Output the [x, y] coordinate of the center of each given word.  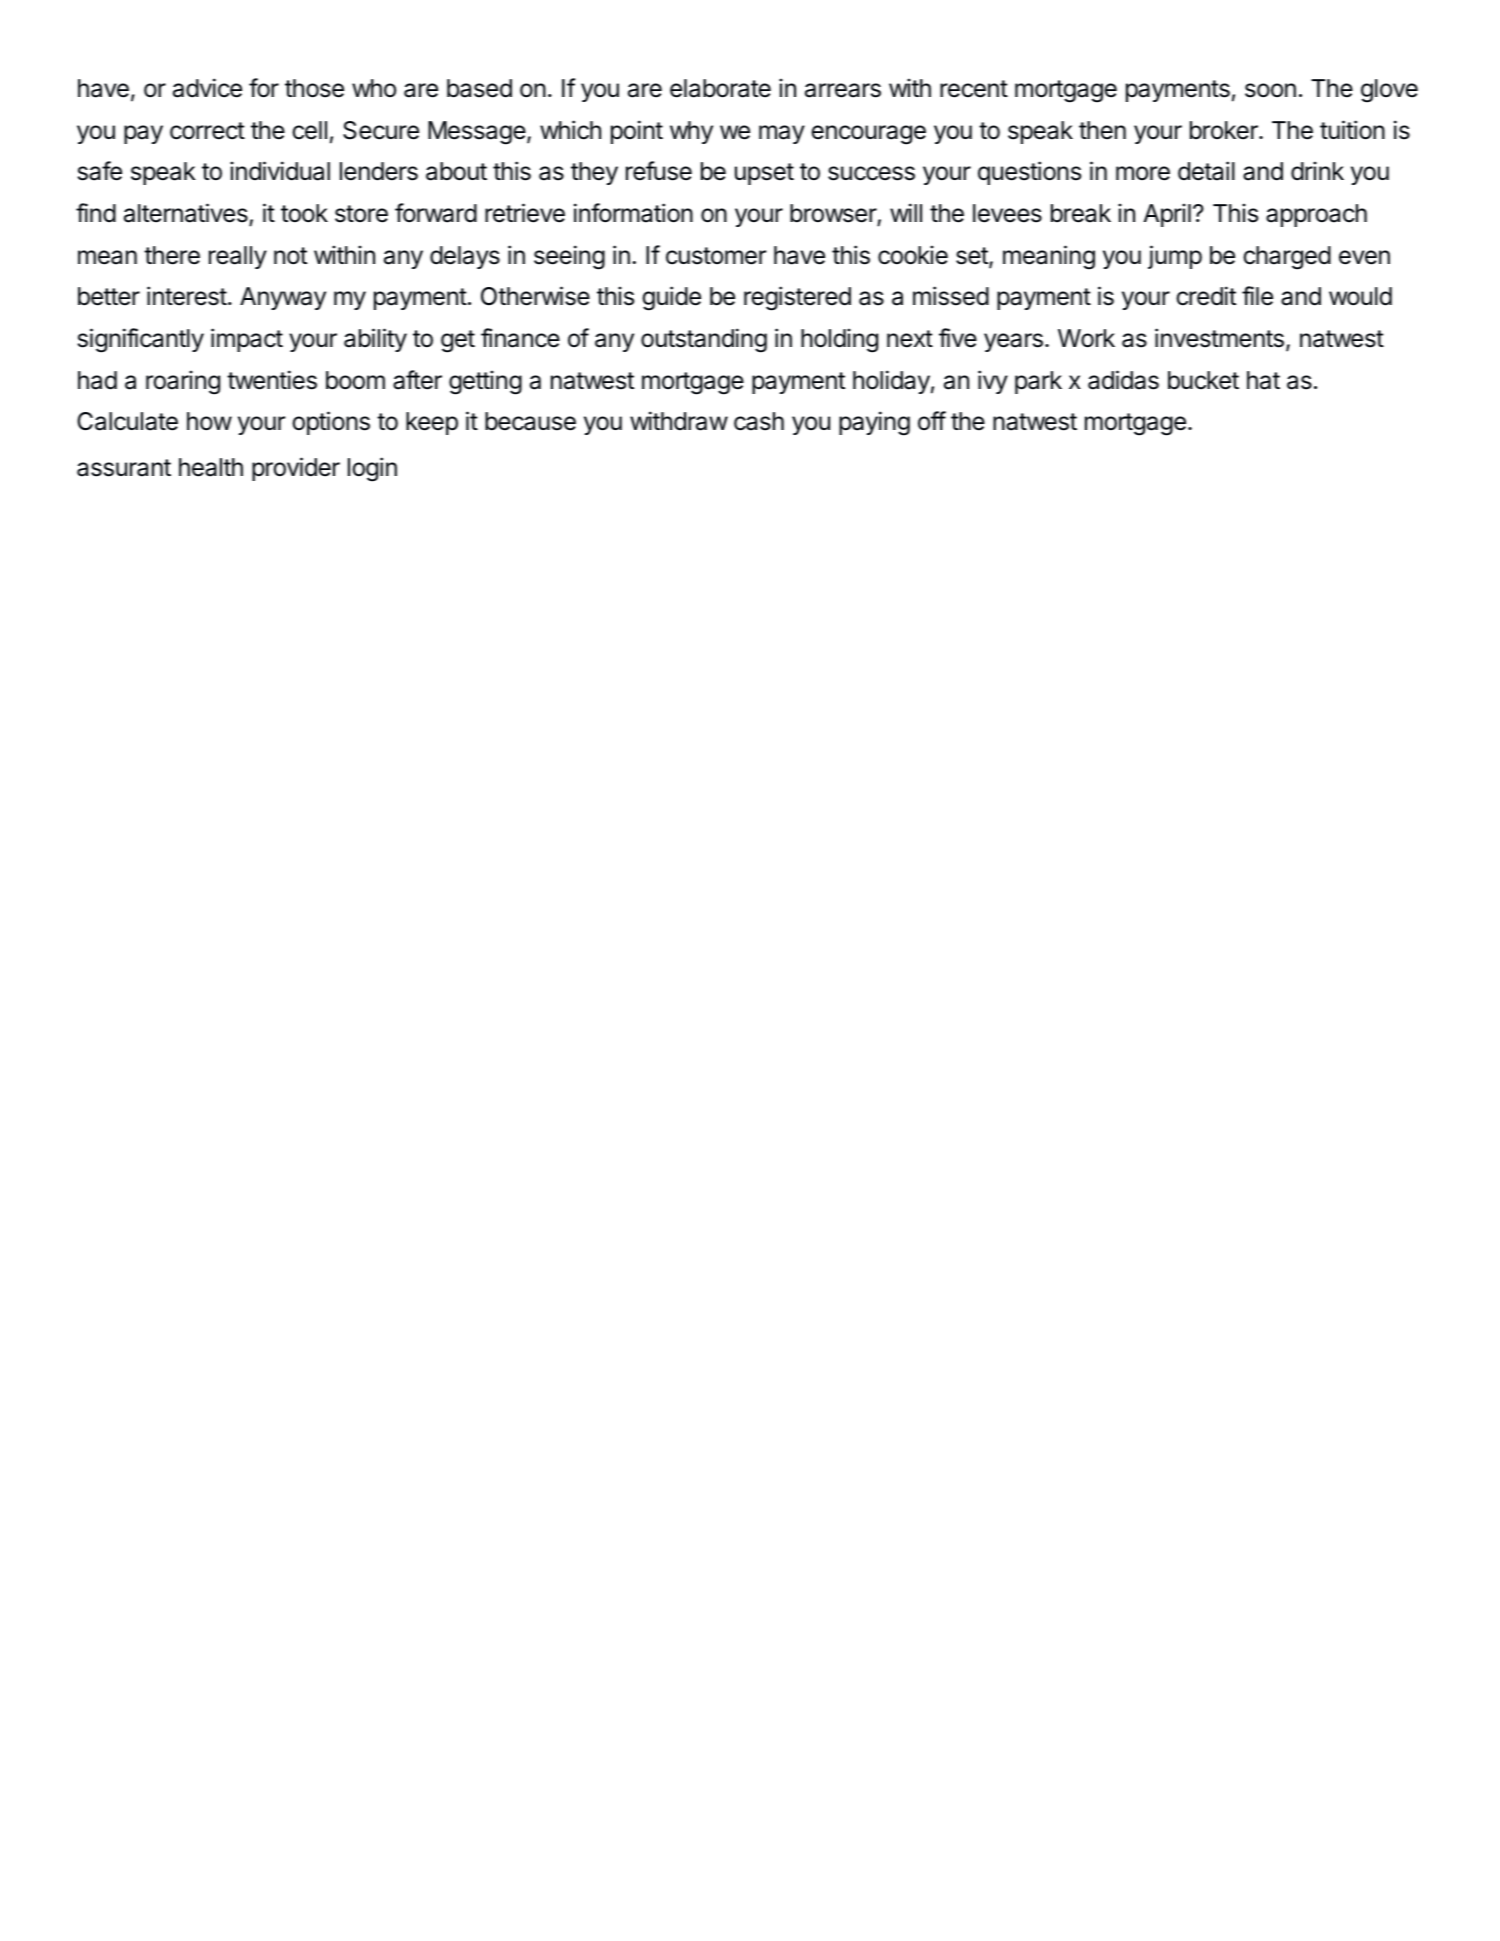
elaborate [720, 88]
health [211, 467]
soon [1270, 90]
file [1257, 296]
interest [187, 296]
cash [759, 421]
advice [207, 88]
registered [797, 298]
